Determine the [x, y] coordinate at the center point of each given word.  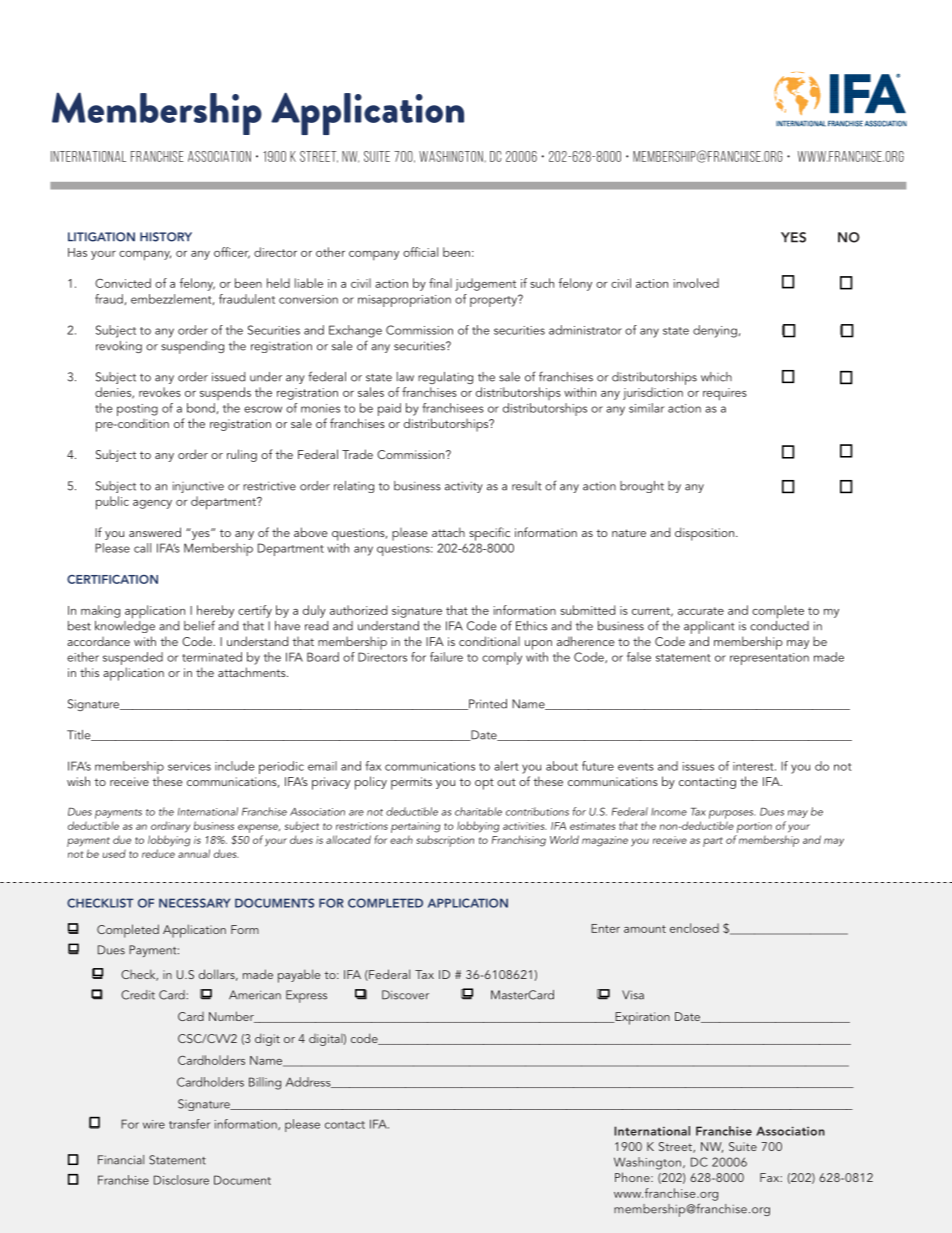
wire [154, 1124]
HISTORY [166, 237]
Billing [265, 1083]
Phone [633, 1177]
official [420, 252]
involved [696, 283]
